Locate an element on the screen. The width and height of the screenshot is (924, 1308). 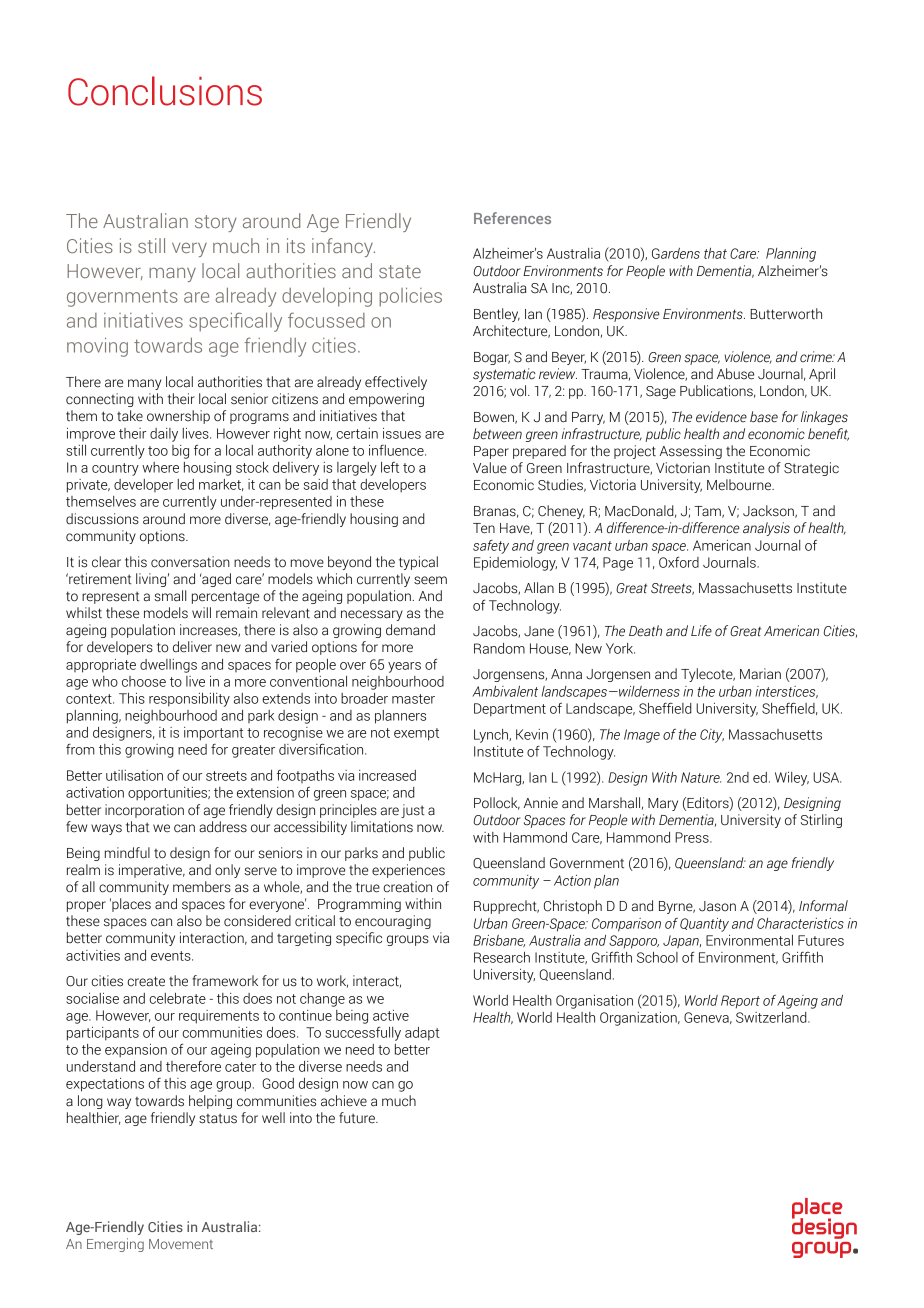
Press is located at coordinates (693, 837).
